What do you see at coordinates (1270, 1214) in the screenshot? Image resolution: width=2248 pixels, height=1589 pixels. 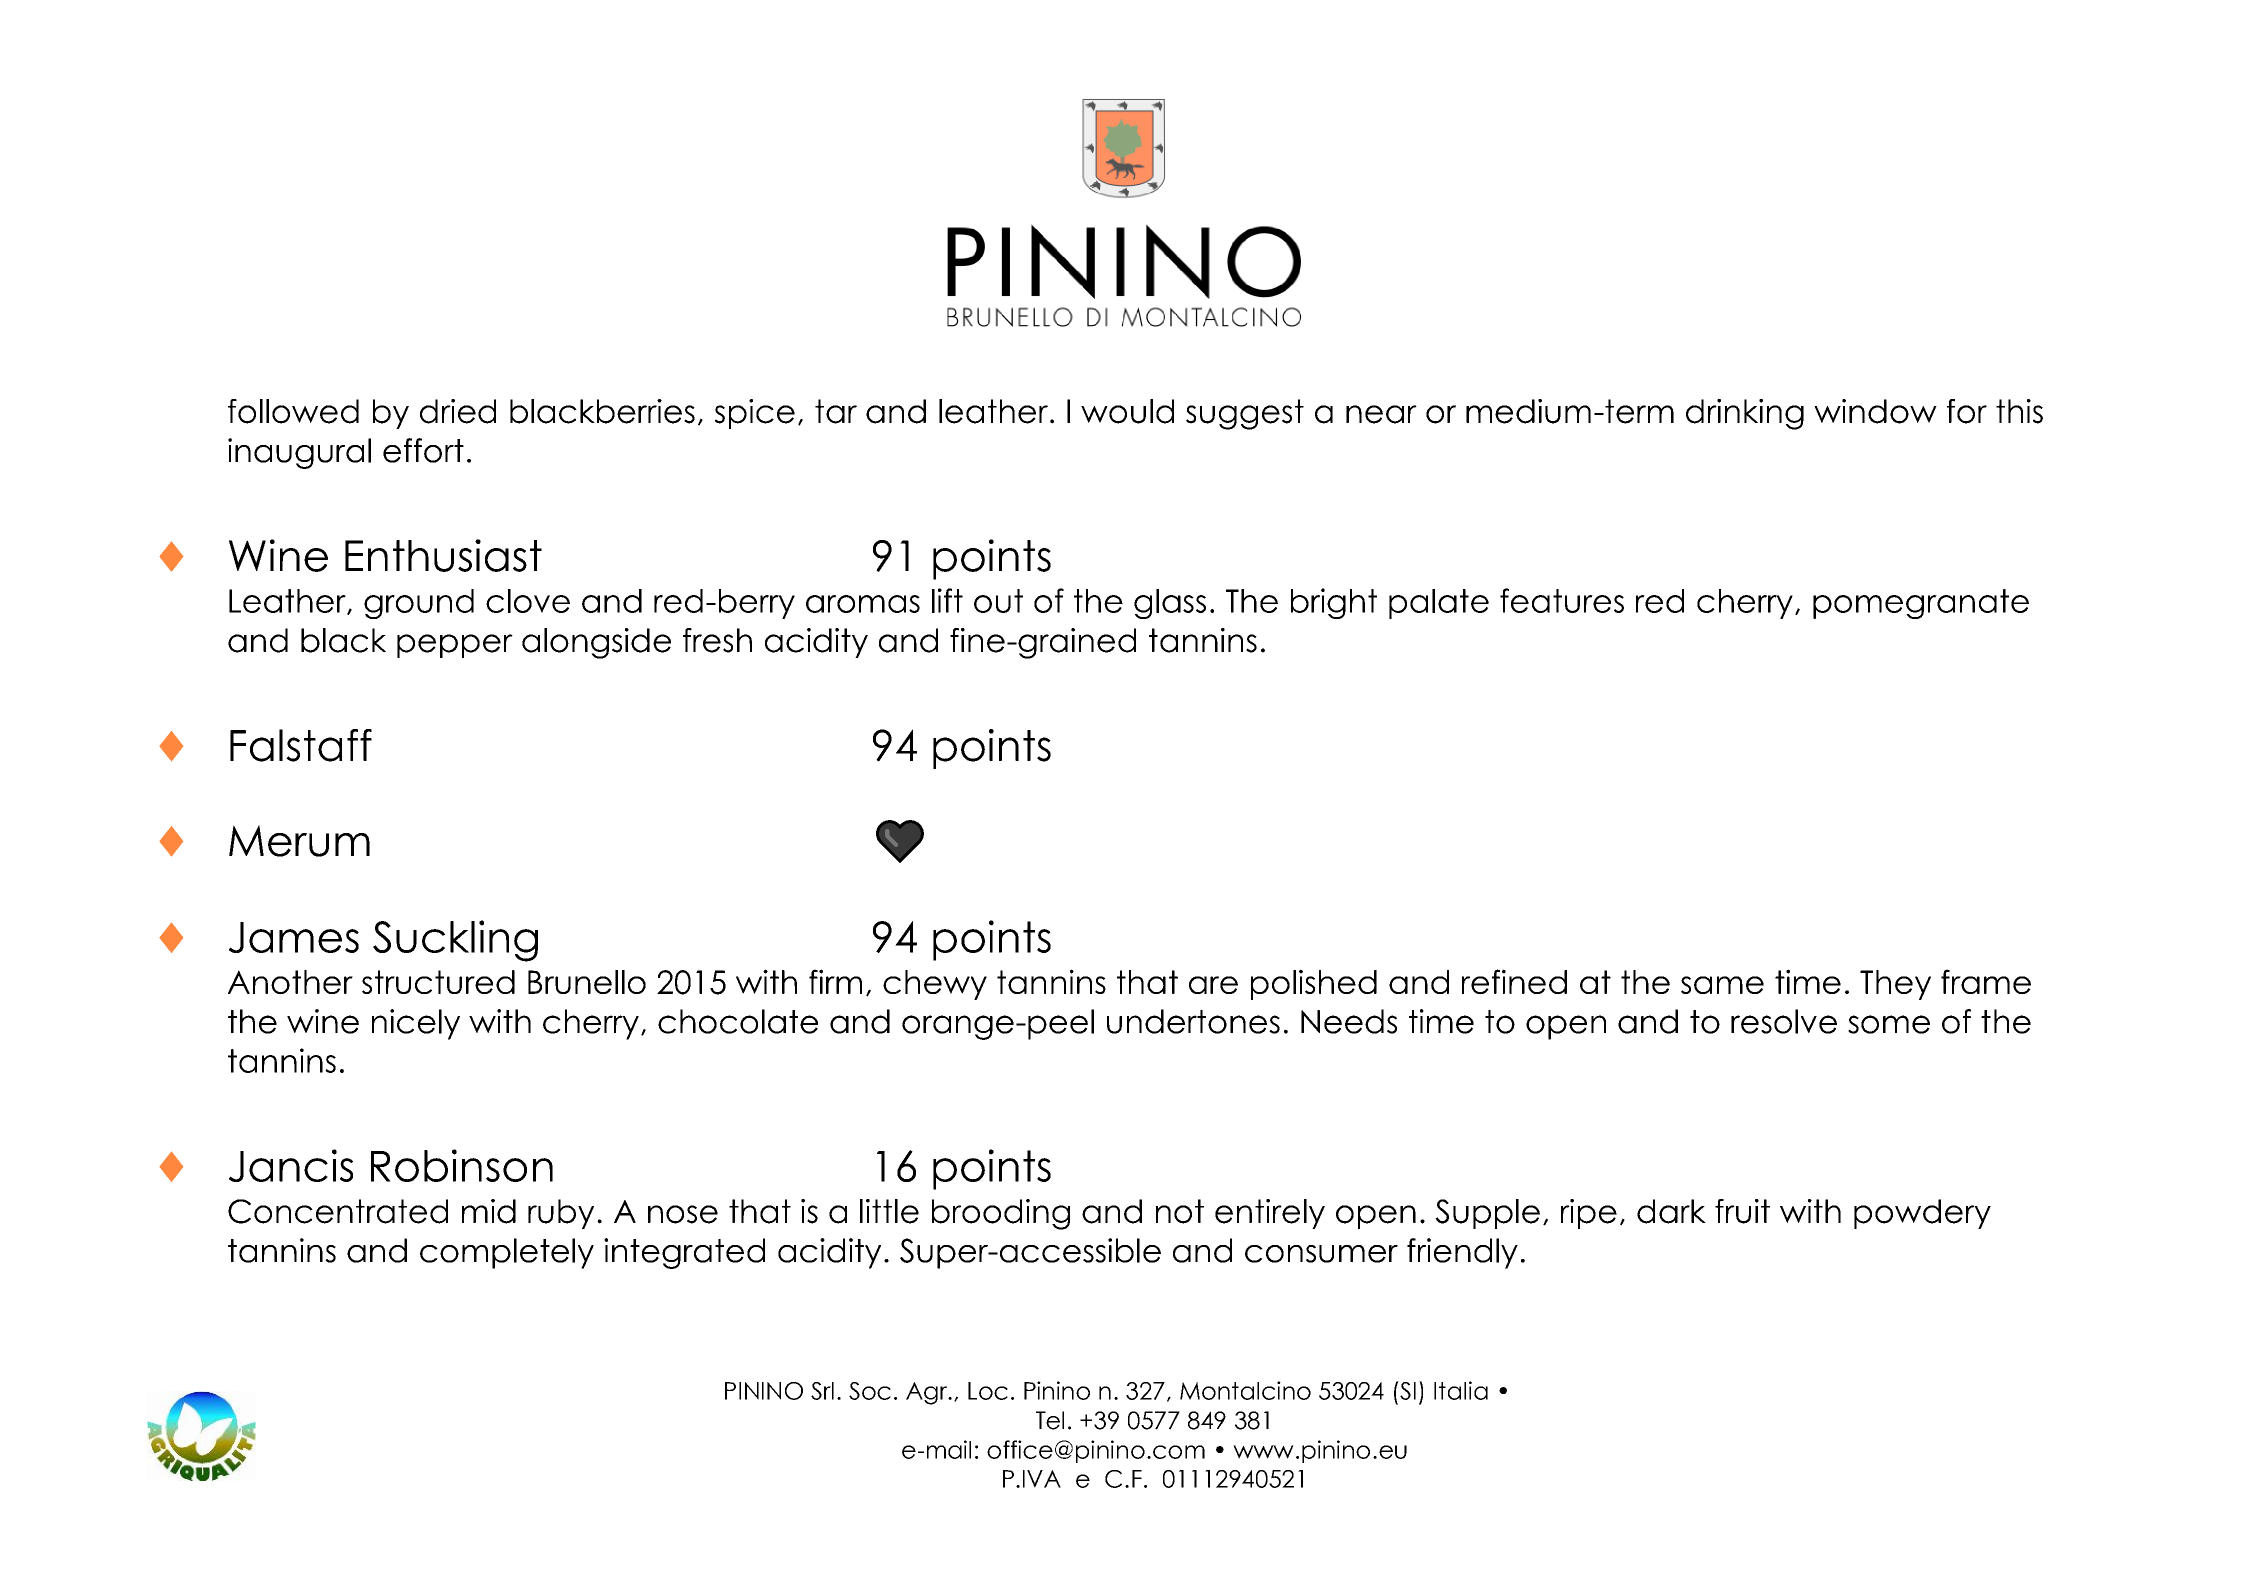 I see `entirely` at bounding box center [1270, 1214].
